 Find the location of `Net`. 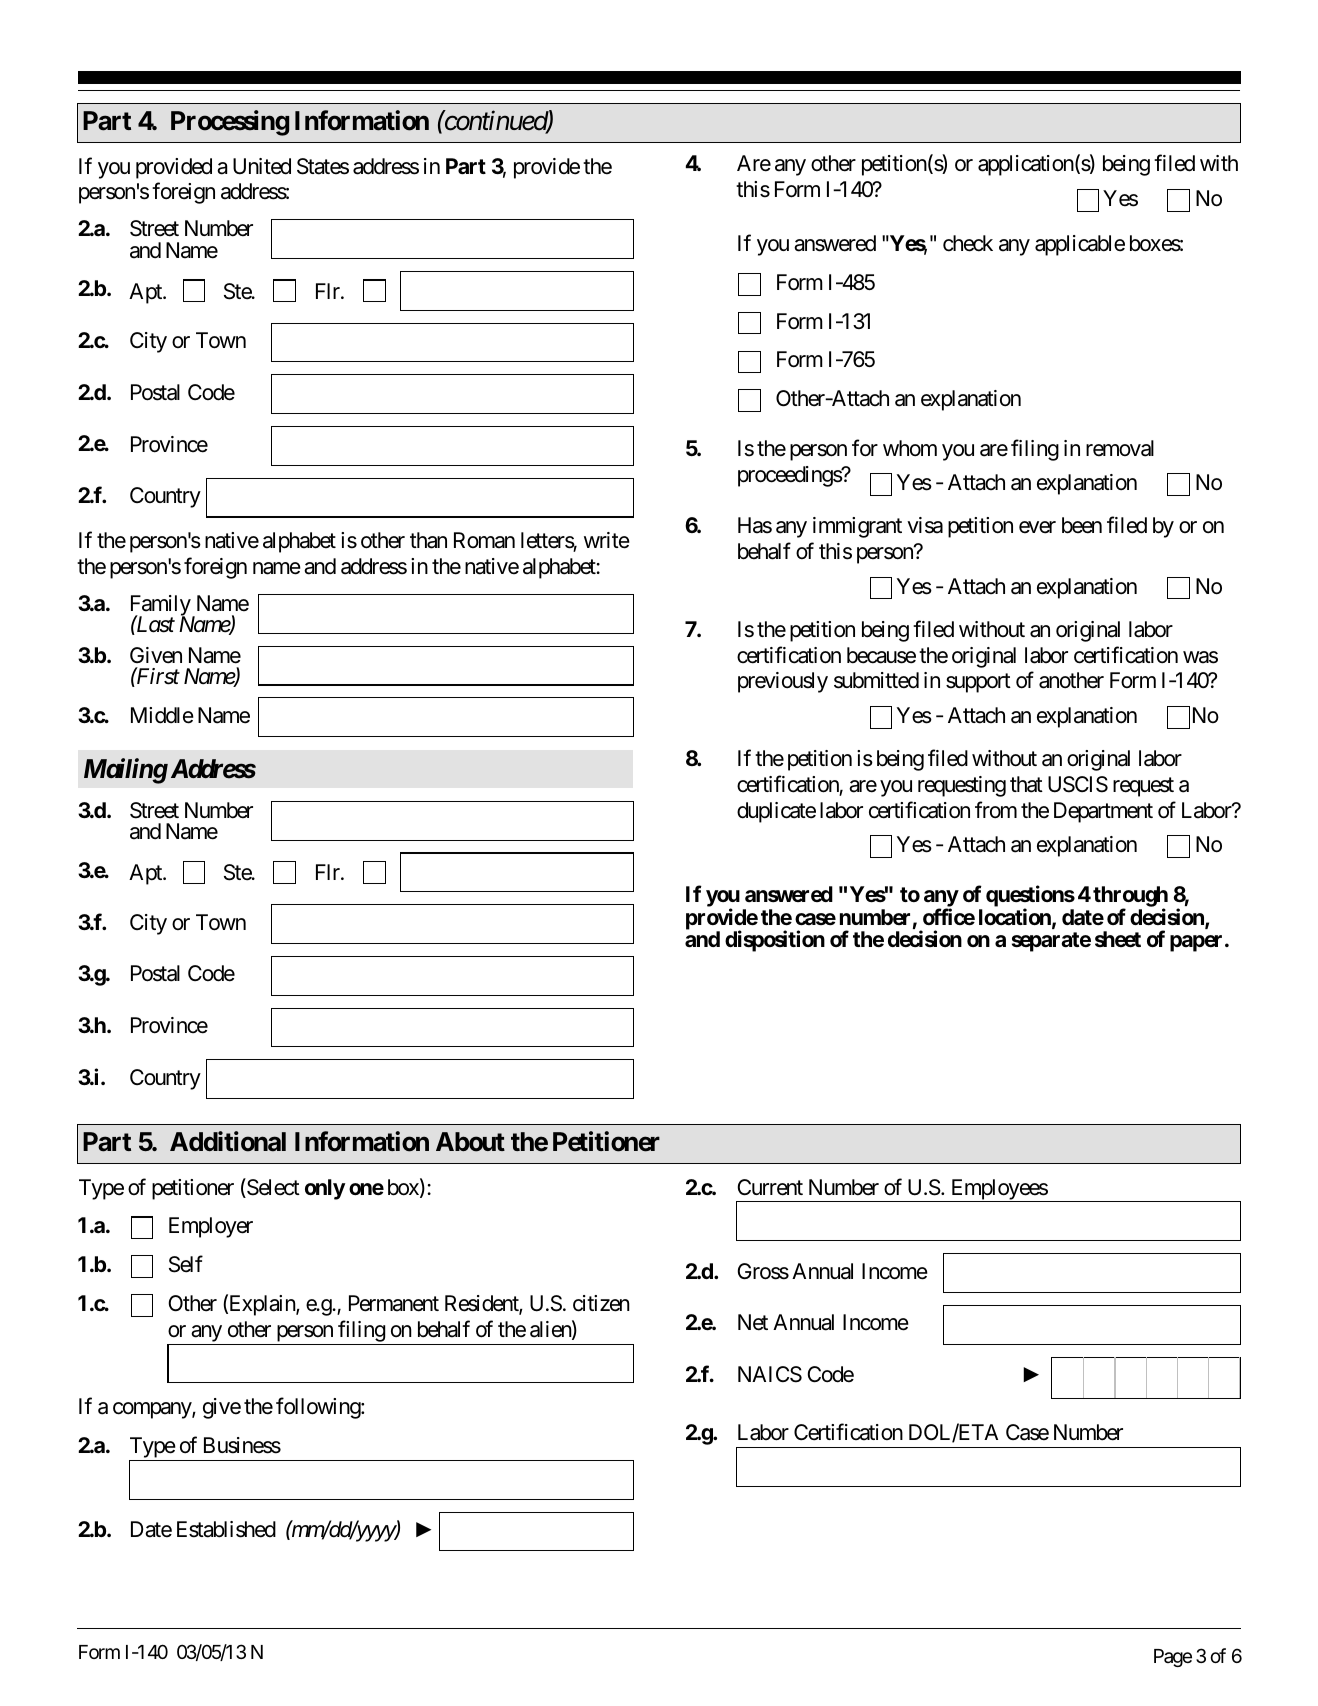

Net is located at coordinates (753, 1322).
